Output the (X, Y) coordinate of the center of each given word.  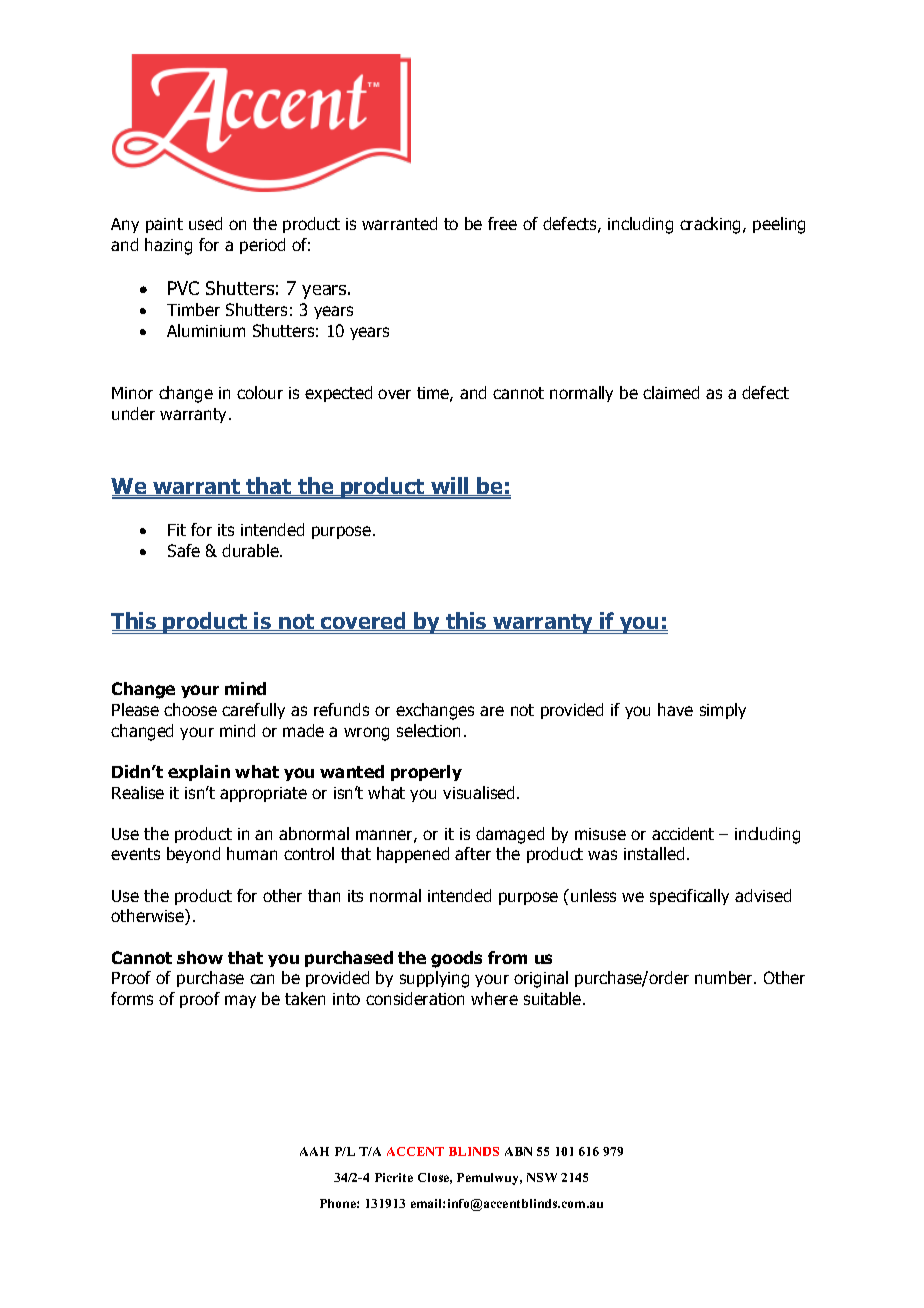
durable (251, 550)
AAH (314, 1151)
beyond (193, 855)
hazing (168, 246)
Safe (184, 550)
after (473, 853)
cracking (712, 225)
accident (683, 833)
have (675, 709)
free (502, 223)
